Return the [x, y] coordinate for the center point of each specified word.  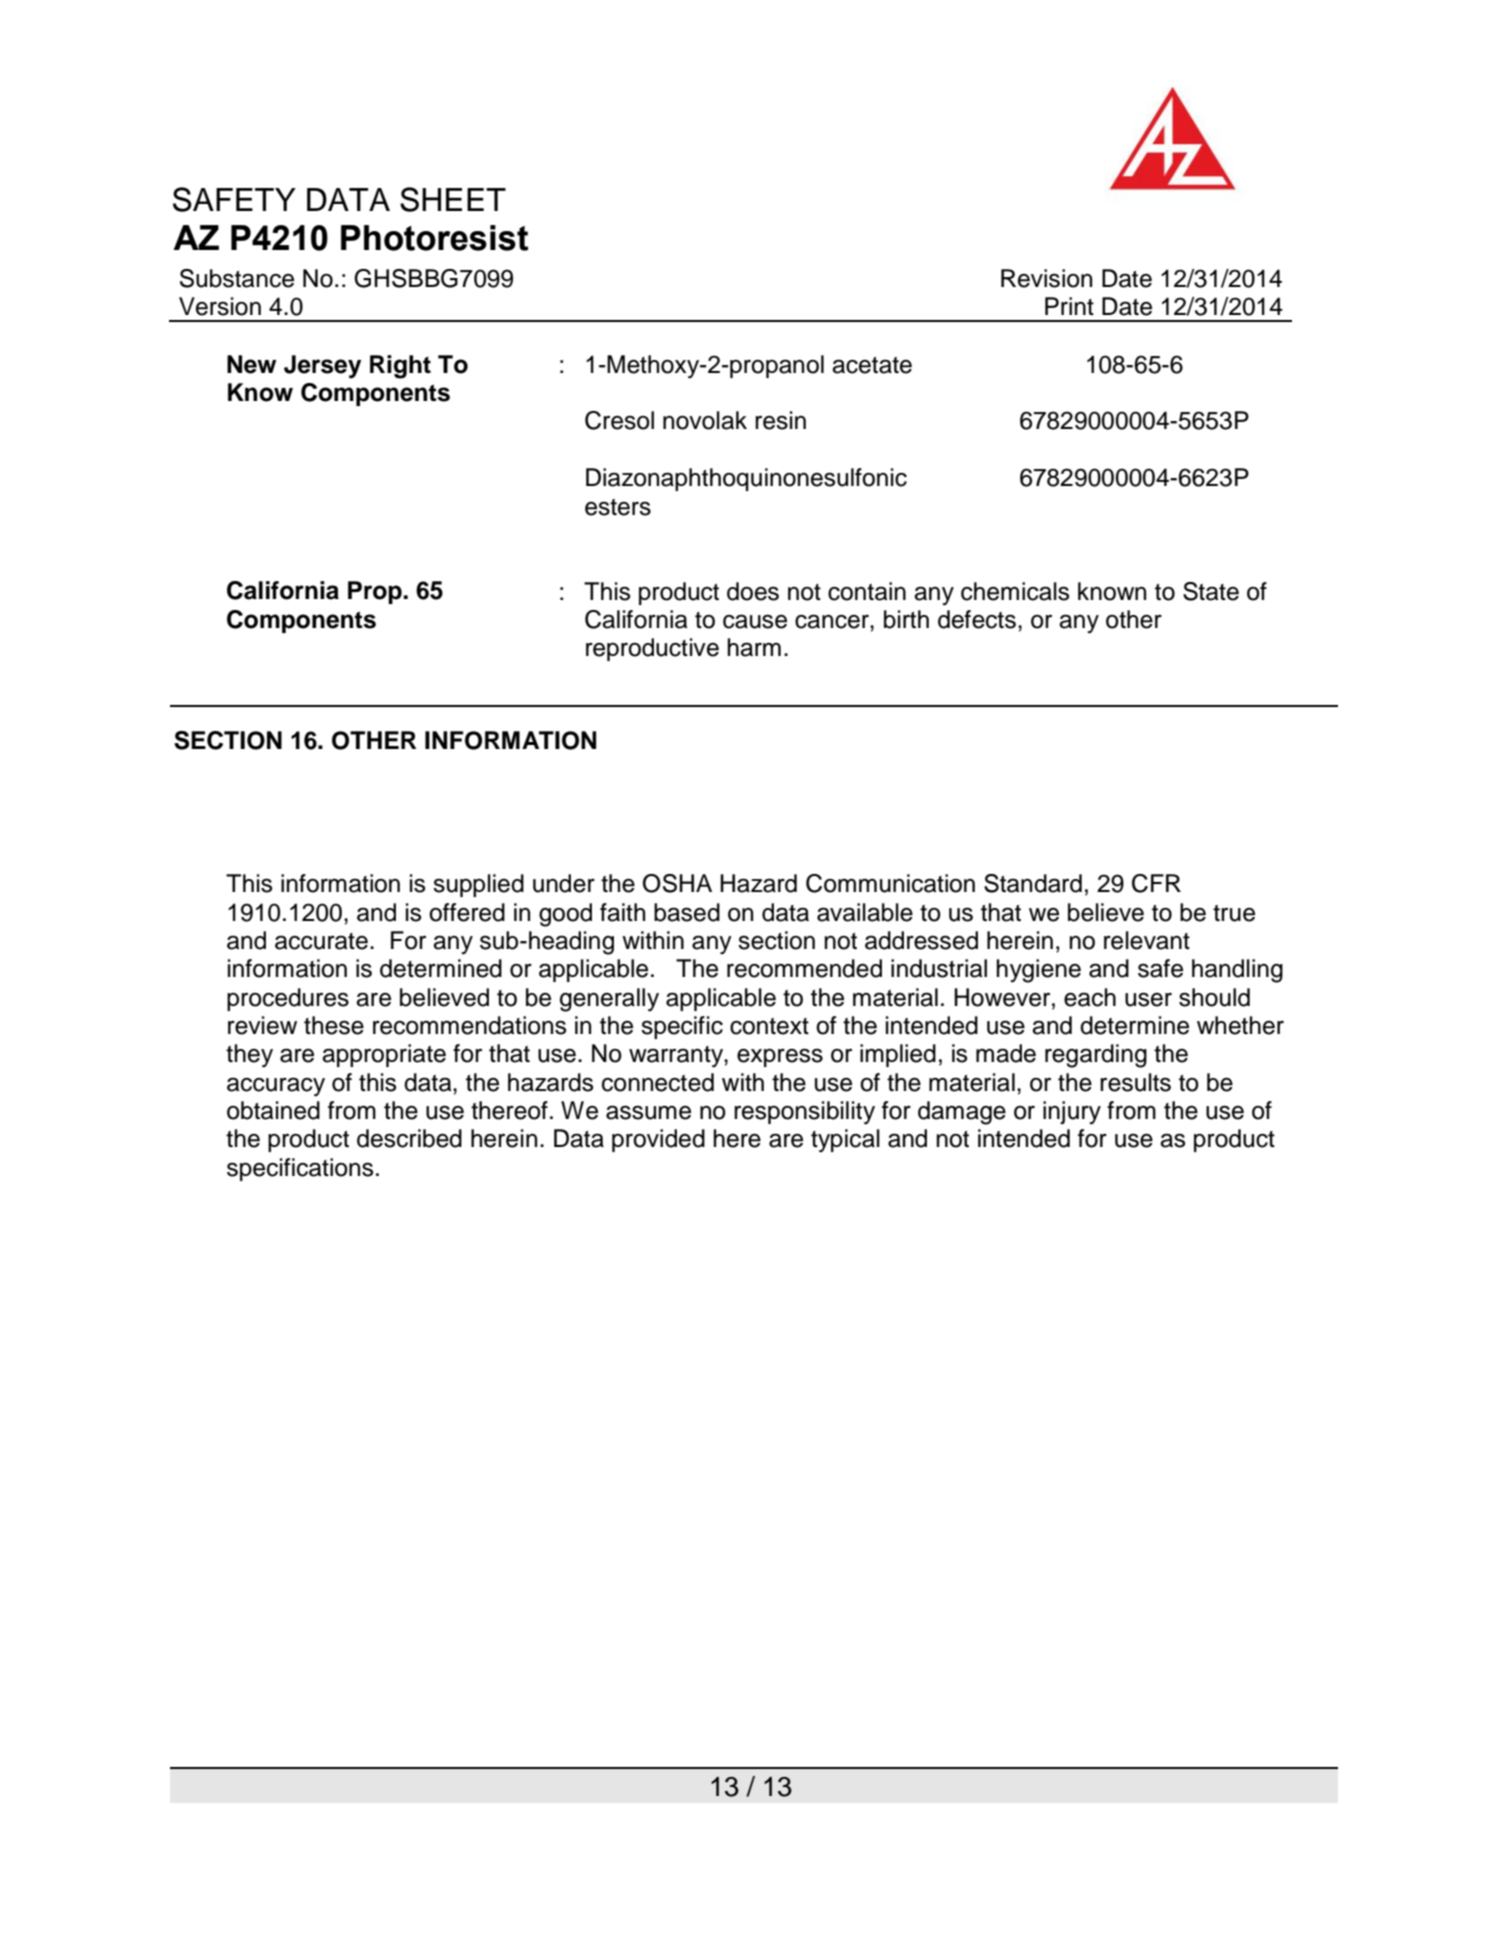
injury [1072, 1113]
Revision [1046, 278]
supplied [478, 885]
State [1211, 591]
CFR [1156, 883]
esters [618, 507]
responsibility [804, 1113]
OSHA [677, 883]
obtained [273, 1110]
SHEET [453, 199]
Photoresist [434, 238]
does [753, 591]
